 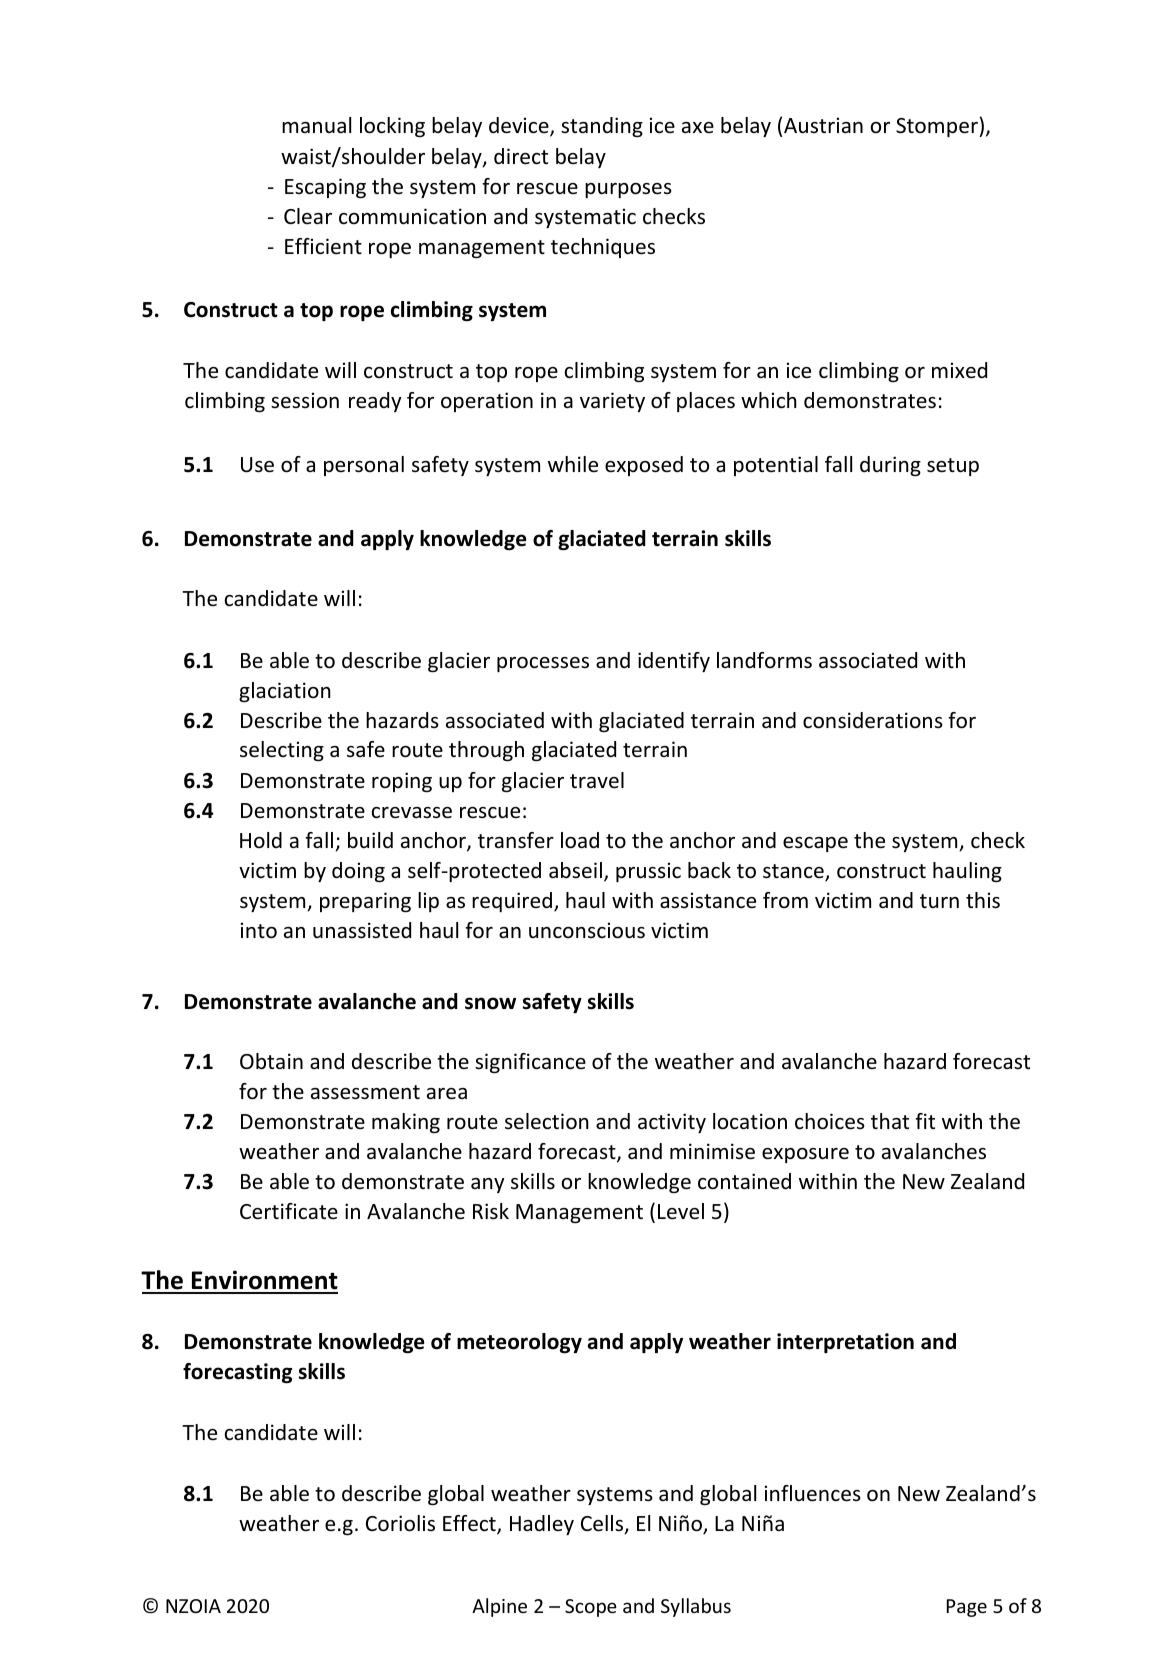 What do you see at coordinates (628, 190) in the image?
I see `purposes` at bounding box center [628, 190].
